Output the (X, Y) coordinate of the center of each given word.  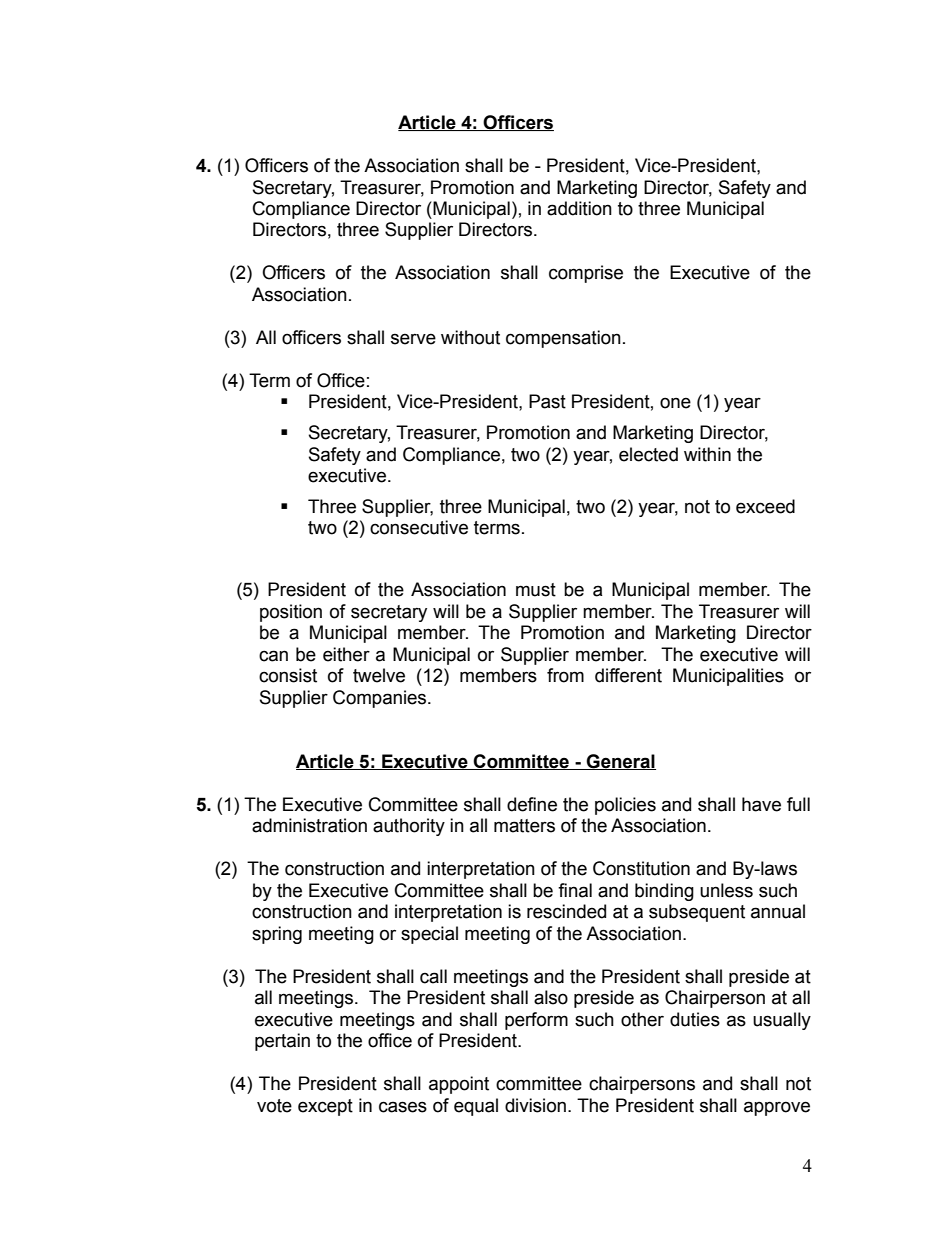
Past (547, 401)
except (325, 1107)
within (707, 454)
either (346, 654)
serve (413, 339)
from (565, 675)
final (575, 890)
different (628, 675)
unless (726, 890)
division (535, 1105)
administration (309, 825)
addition (579, 208)
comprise (586, 274)
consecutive (419, 527)
